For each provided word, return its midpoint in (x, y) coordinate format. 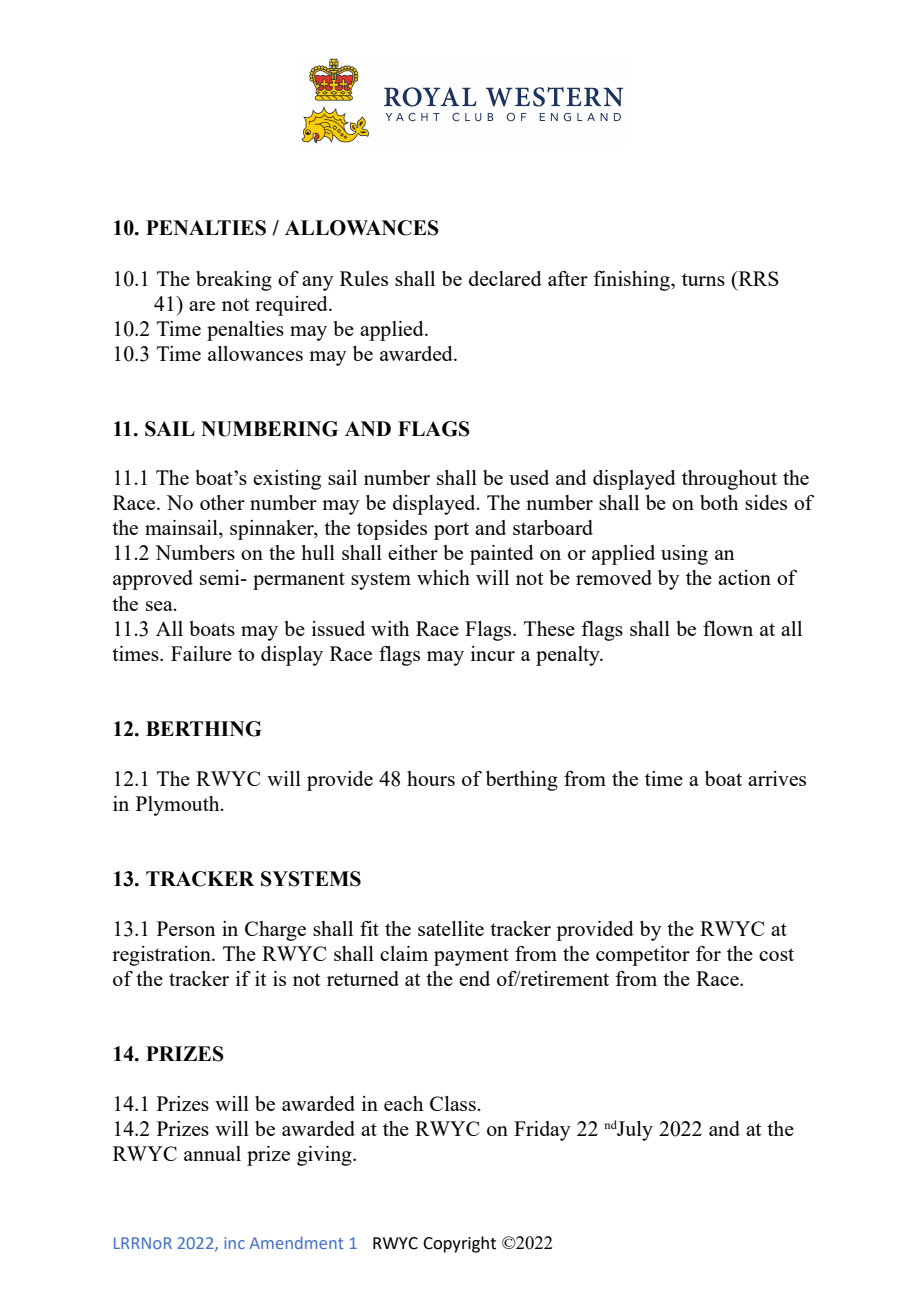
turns (703, 279)
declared (505, 278)
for (708, 953)
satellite (451, 928)
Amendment (296, 1242)
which (443, 577)
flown (728, 628)
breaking (234, 281)
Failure (201, 653)
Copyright (459, 1244)
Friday (542, 1131)
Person (186, 928)
